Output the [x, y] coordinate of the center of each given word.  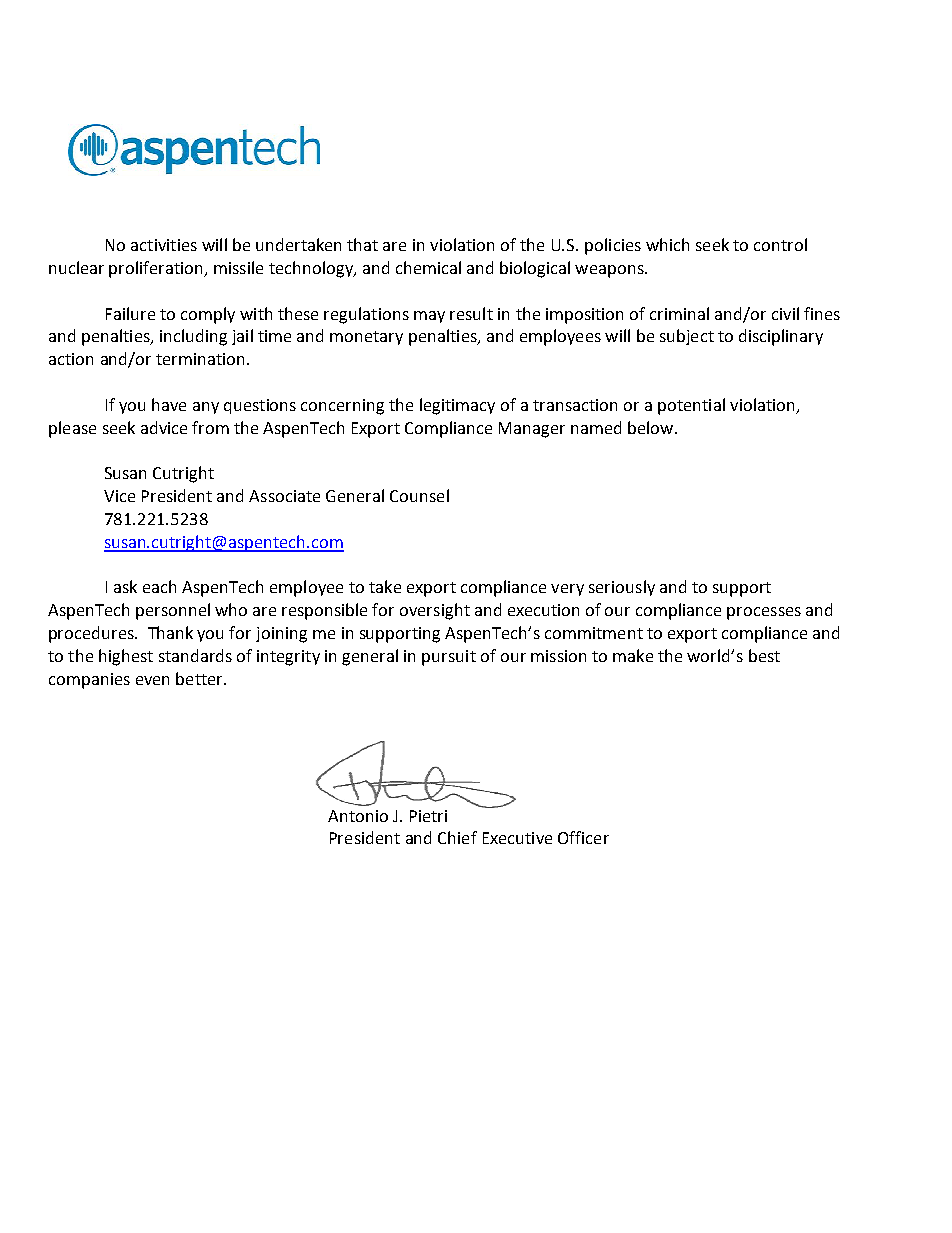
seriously [622, 588]
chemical [428, 267]
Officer [583, 837]
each [159, 586]
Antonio [358, 816]
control [780, 244]
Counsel [419, 495]
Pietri [428, 816]
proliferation [157, 269]
